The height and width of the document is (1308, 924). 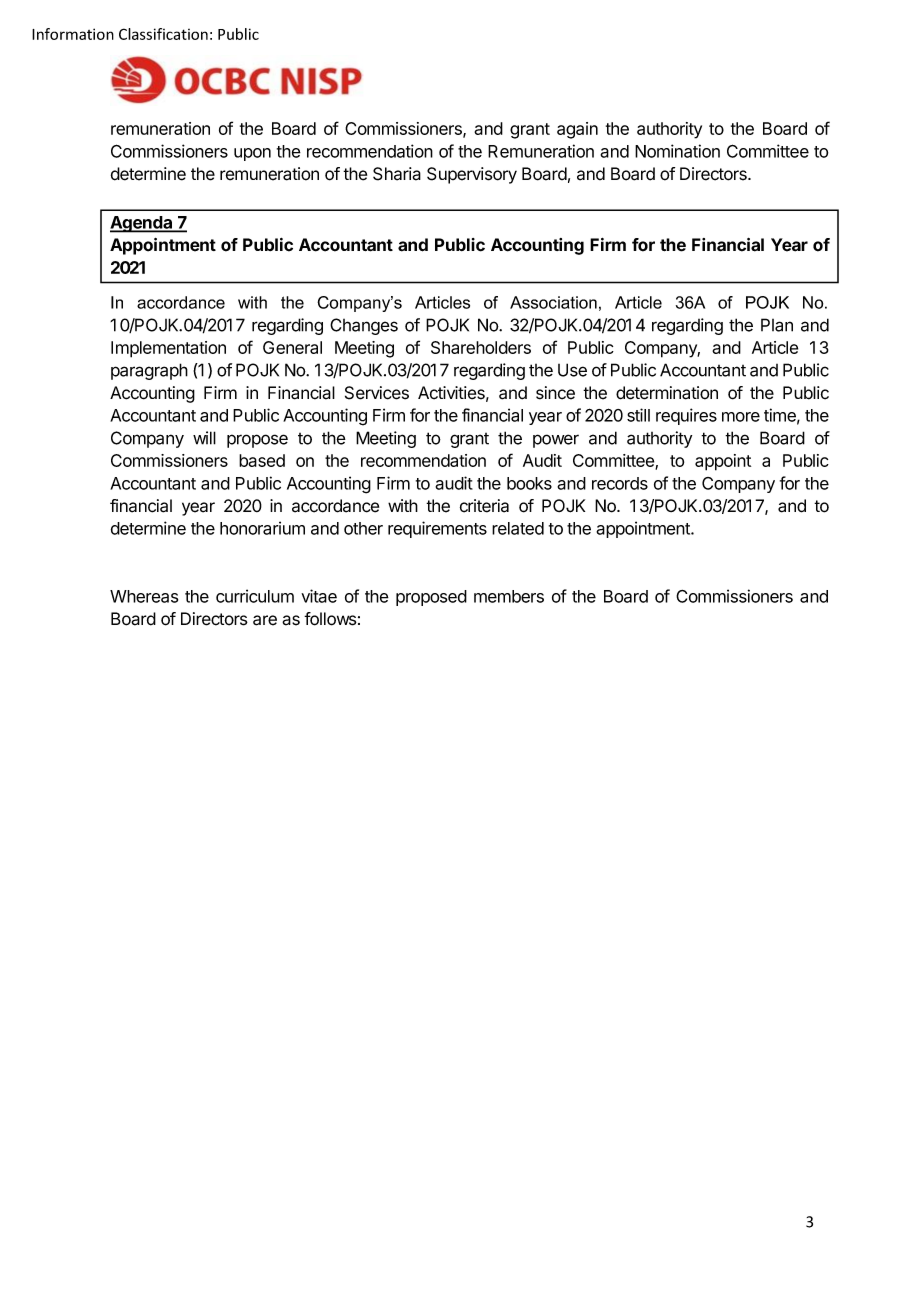 What do you see at coordinates (144, 596) in the document?
I see `Whereas` at bounding box center [144, 596].
